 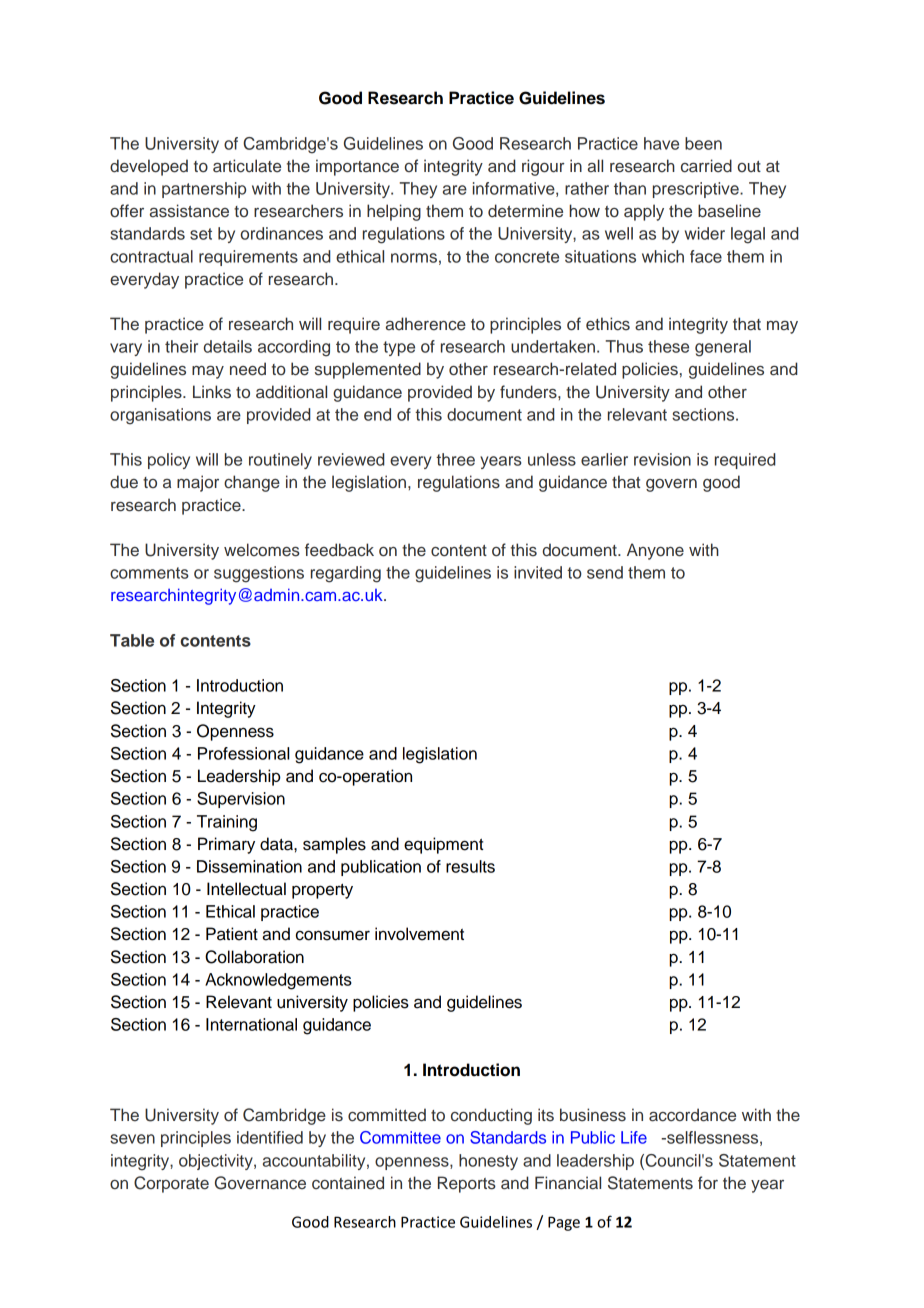 I want to click on results, so click(x=470, y=866).
